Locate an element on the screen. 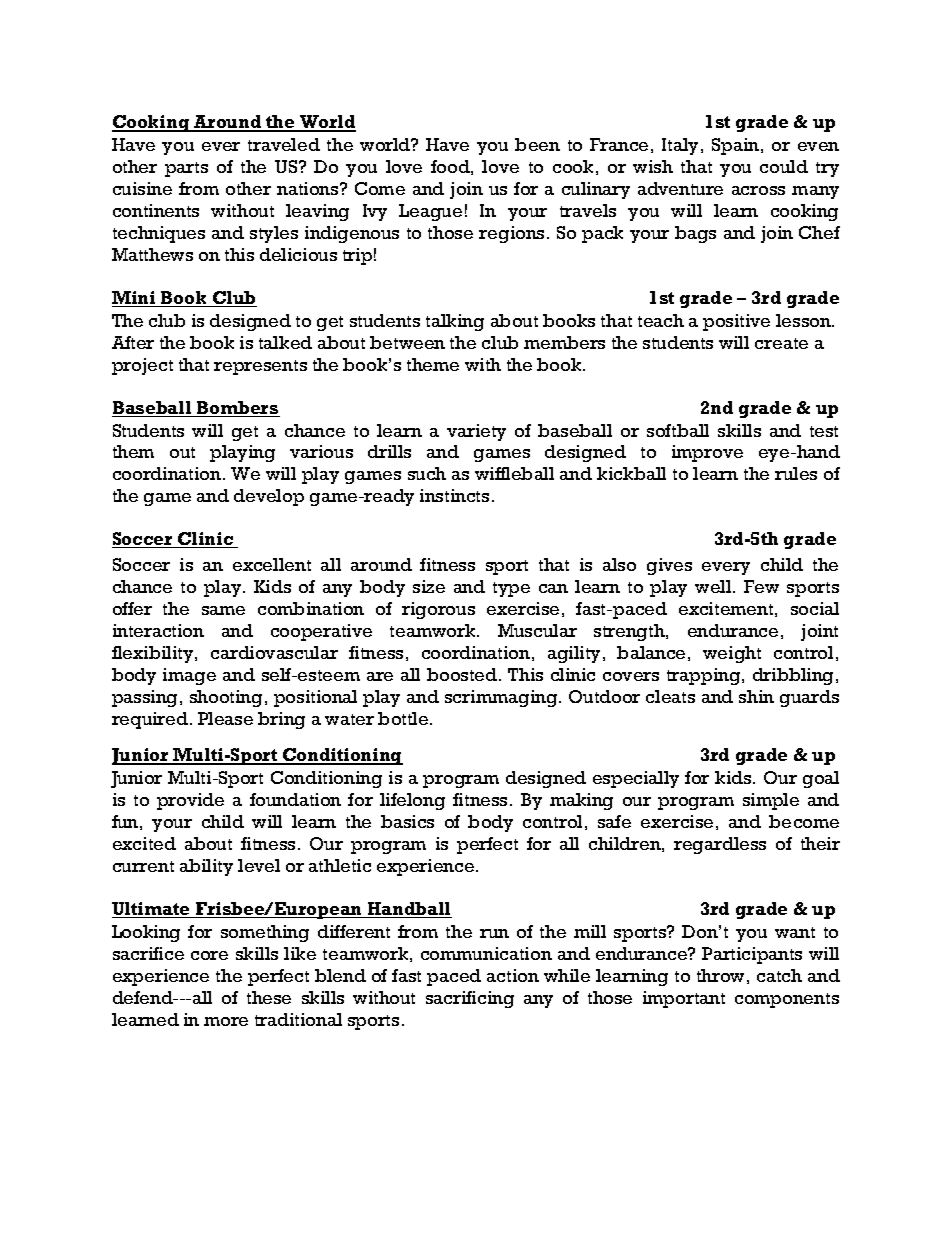 This screenshot has height=1233, width=952. Few is located at coordinates (761, 586).
